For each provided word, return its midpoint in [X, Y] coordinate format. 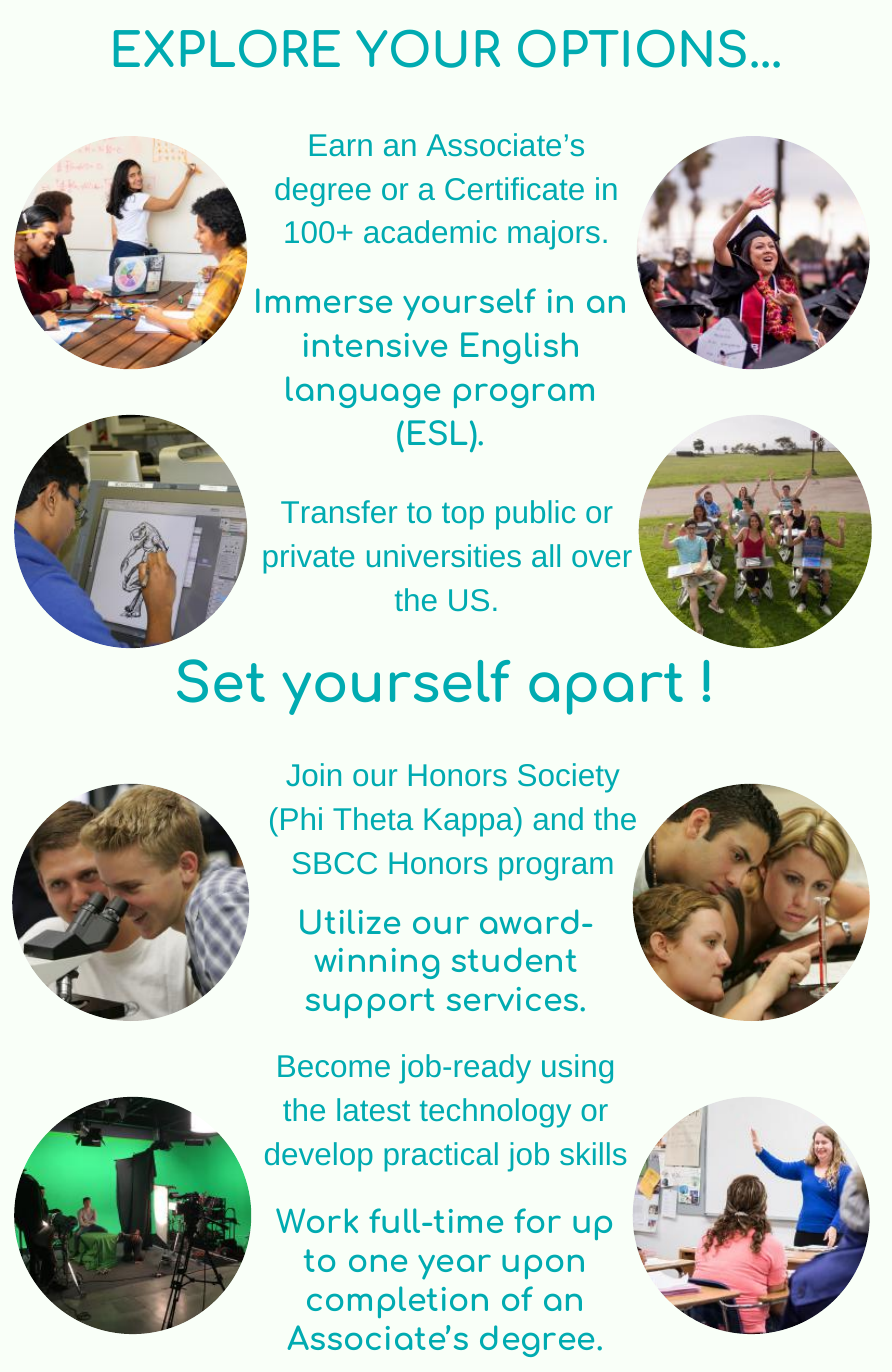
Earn [341, 145]
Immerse [324, 300]
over [602, 558]
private [308, 559]
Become [334, 1066]
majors [554, 235]
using [577, 1069]
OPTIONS [632, 48]
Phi [301, 818]
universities [444, 555]
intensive [375, 345]
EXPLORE [227, 48]
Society [569, 778]
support [370, 1003]
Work [317, 1220]
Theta [373, 818]
